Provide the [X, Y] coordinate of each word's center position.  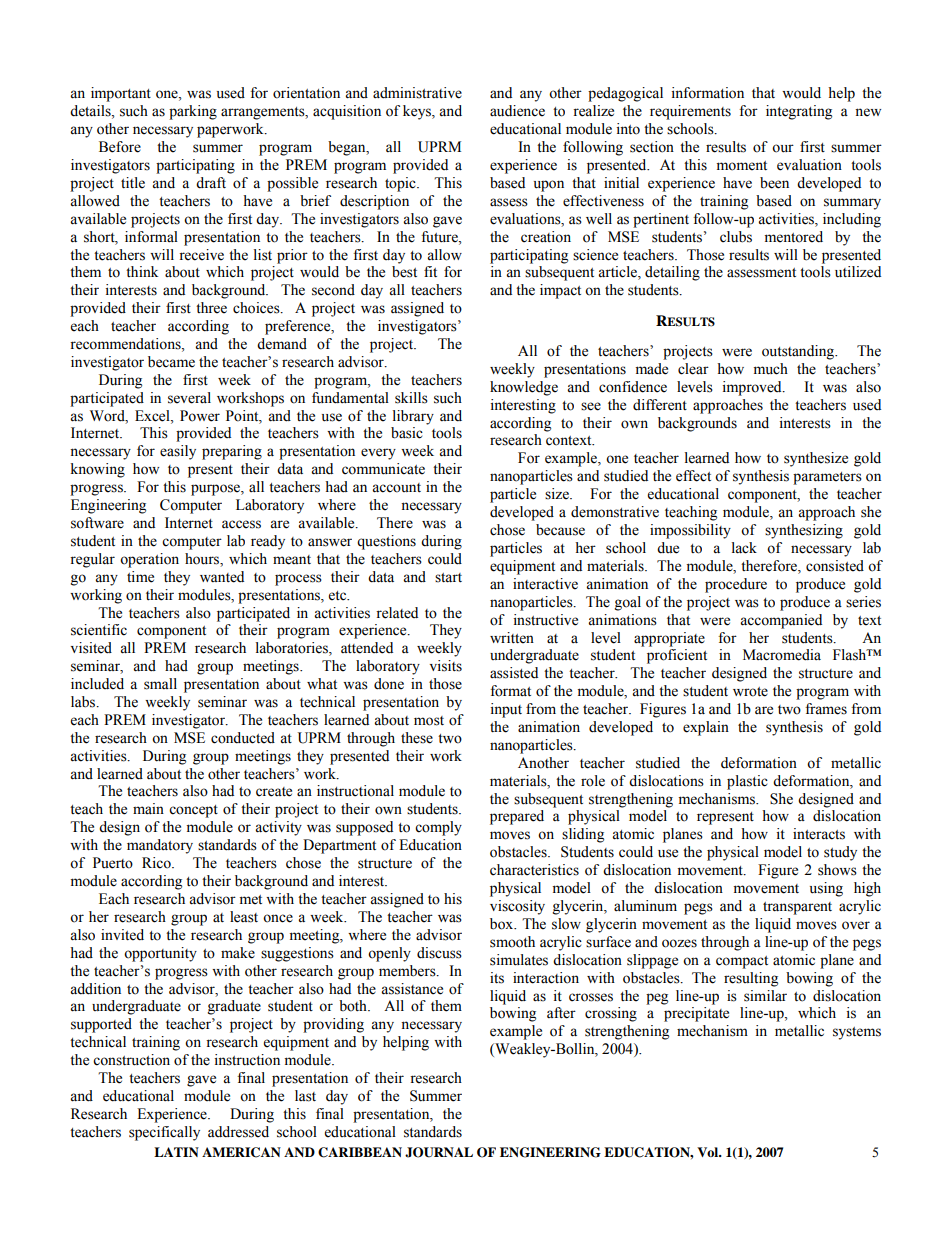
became [171, 362]
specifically [164, 1133]
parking [193, 112]
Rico [157, 863]
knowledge [524, 388]
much [771, 369]
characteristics [534, 870]
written [512, 638]
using [826, 889]
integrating [799, 112]
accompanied [781, 621]
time [140, 577]
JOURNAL [439, 1152]
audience [517, 111]
